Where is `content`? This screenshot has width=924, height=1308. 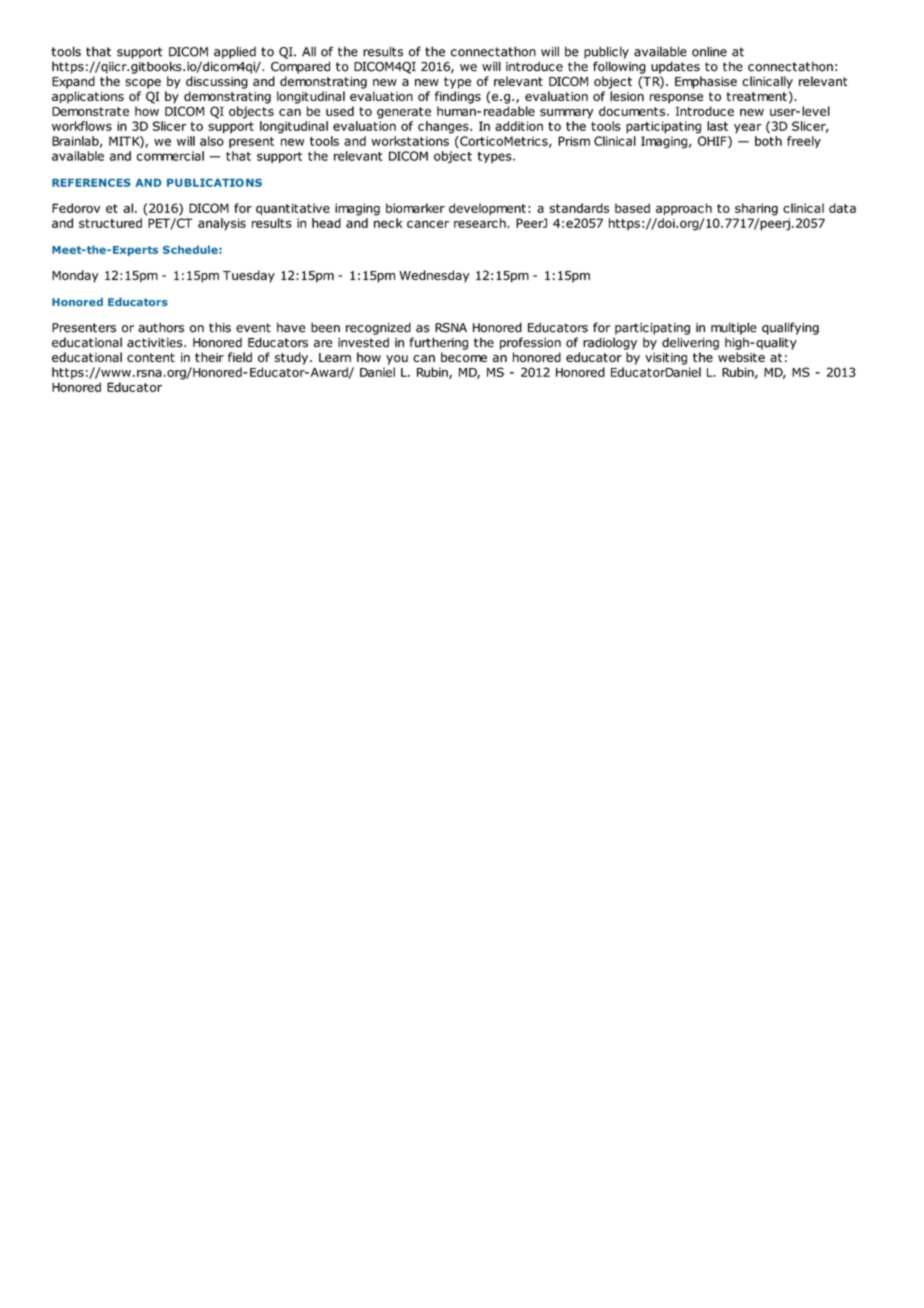 content is located at coordinates (151, 357).
